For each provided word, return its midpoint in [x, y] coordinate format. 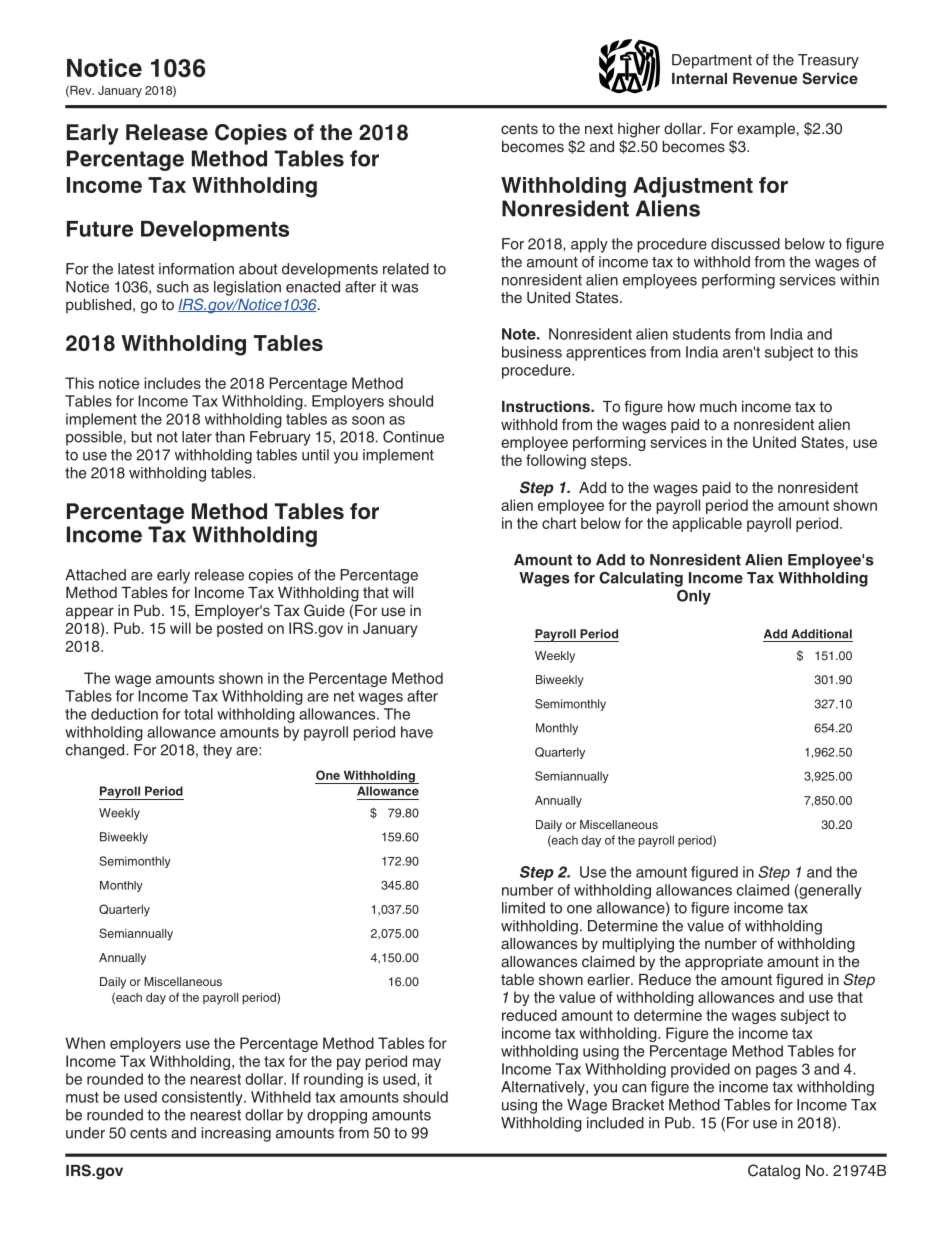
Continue [413, 437]
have [417, 732]
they [217, 751]
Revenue [765, 78]
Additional [821, 634]
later [197, 437]
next [599, 128]
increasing [236, 1134]
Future [100, 229]
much [718, 406]
